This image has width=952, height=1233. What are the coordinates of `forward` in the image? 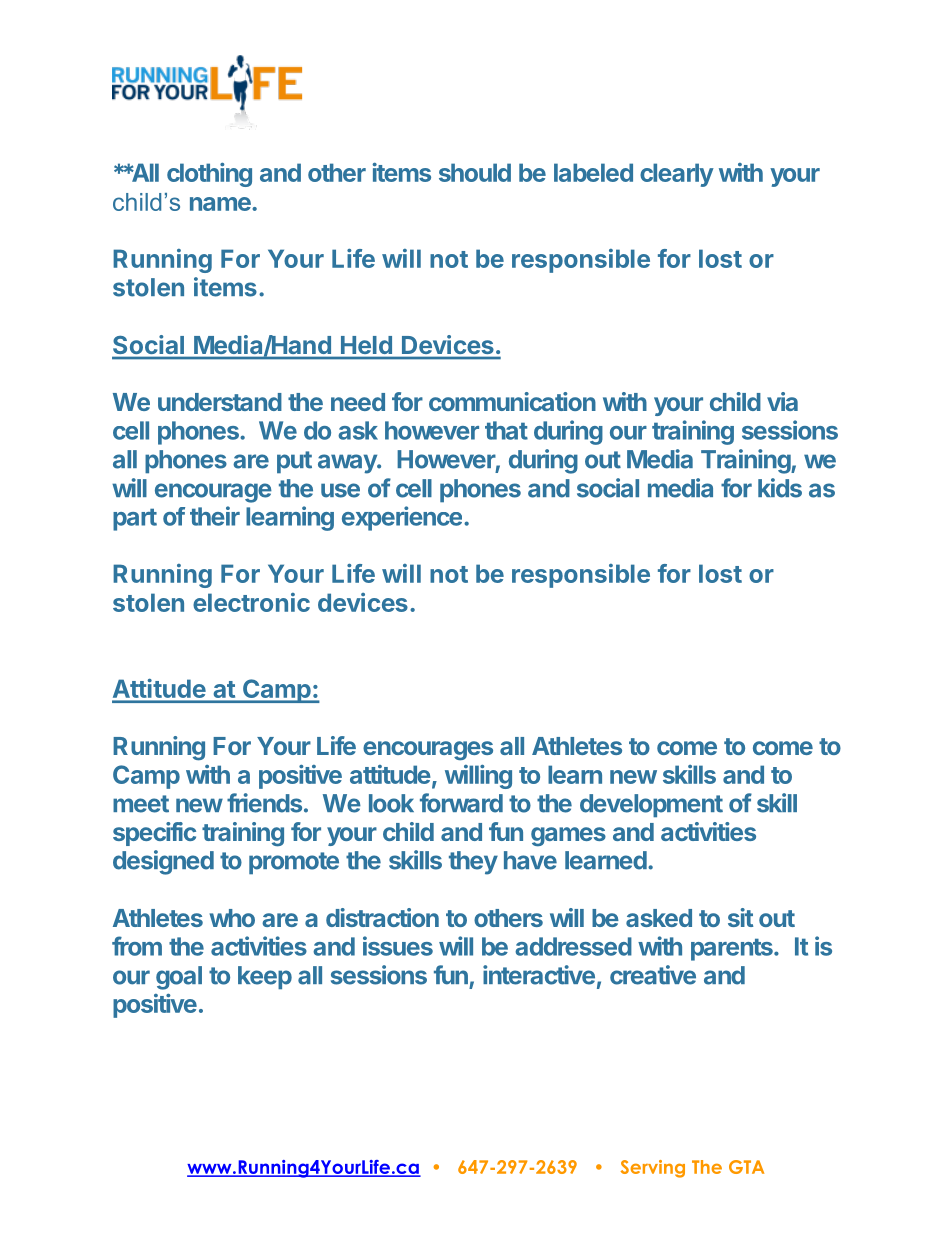 It's located at (461, 803).
